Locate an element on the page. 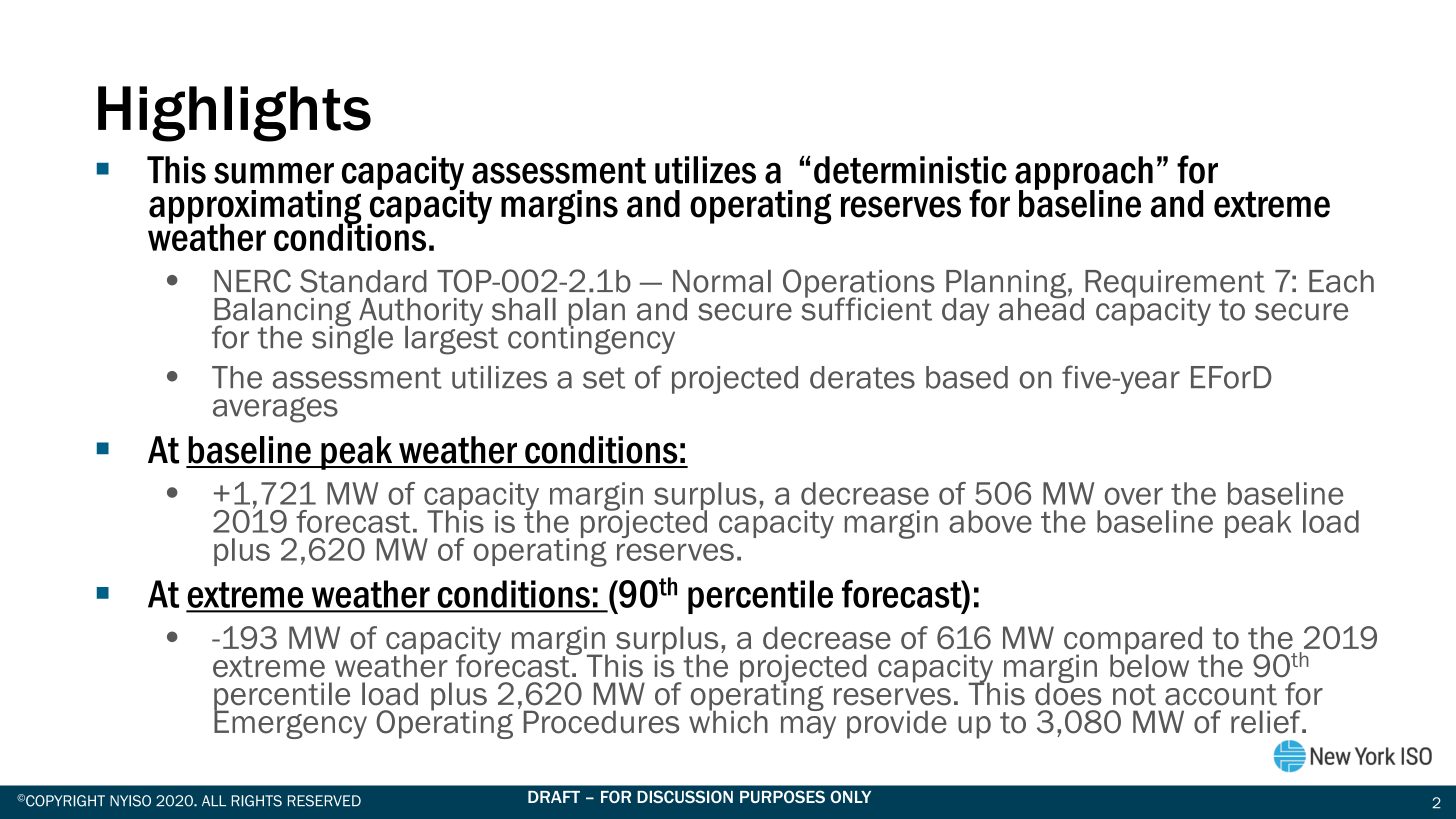 This page has height=819, width=1456. averages is located at coordinates (275, 410).
